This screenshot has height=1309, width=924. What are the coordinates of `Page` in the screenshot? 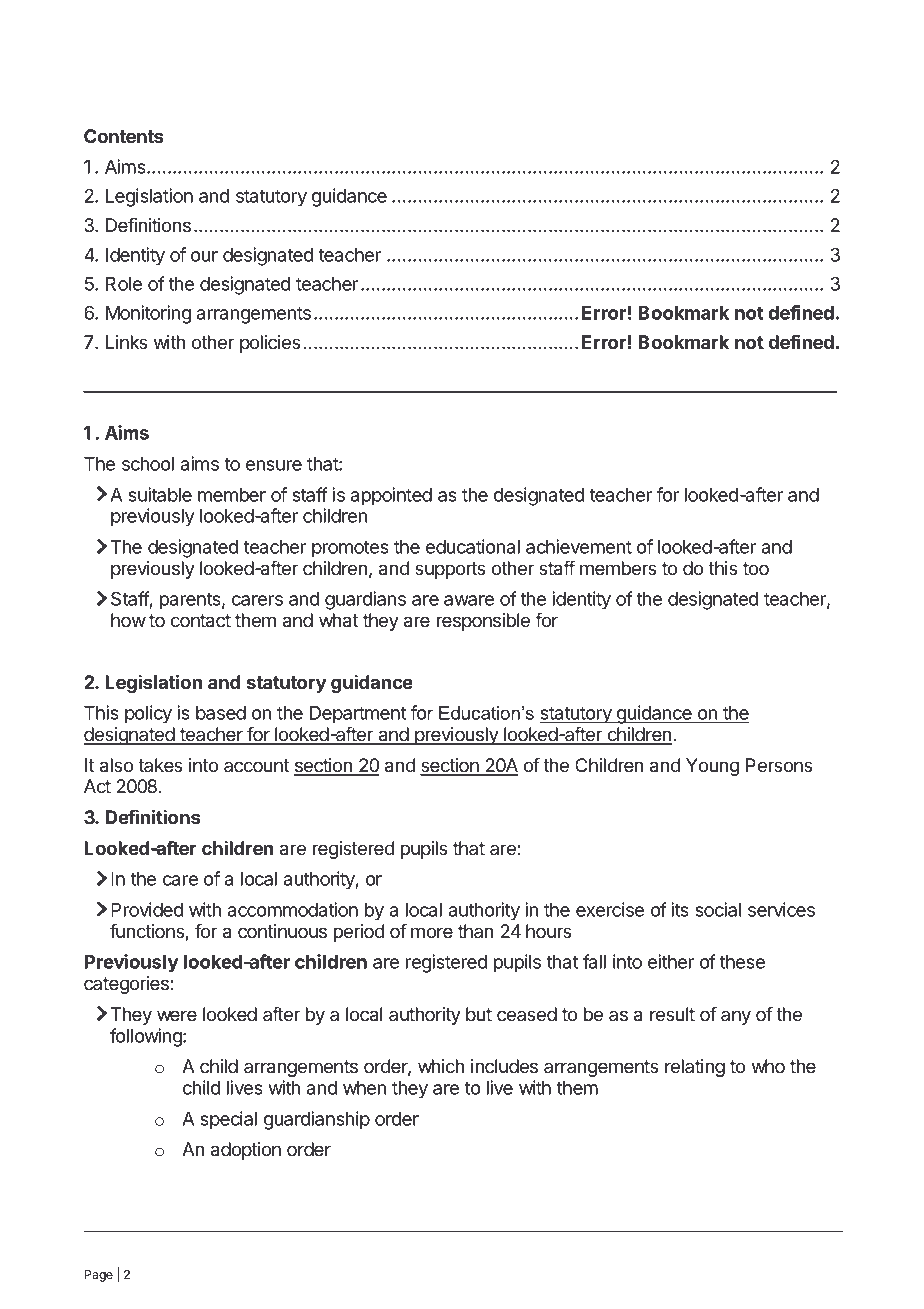 It's located at (98, 1276).
